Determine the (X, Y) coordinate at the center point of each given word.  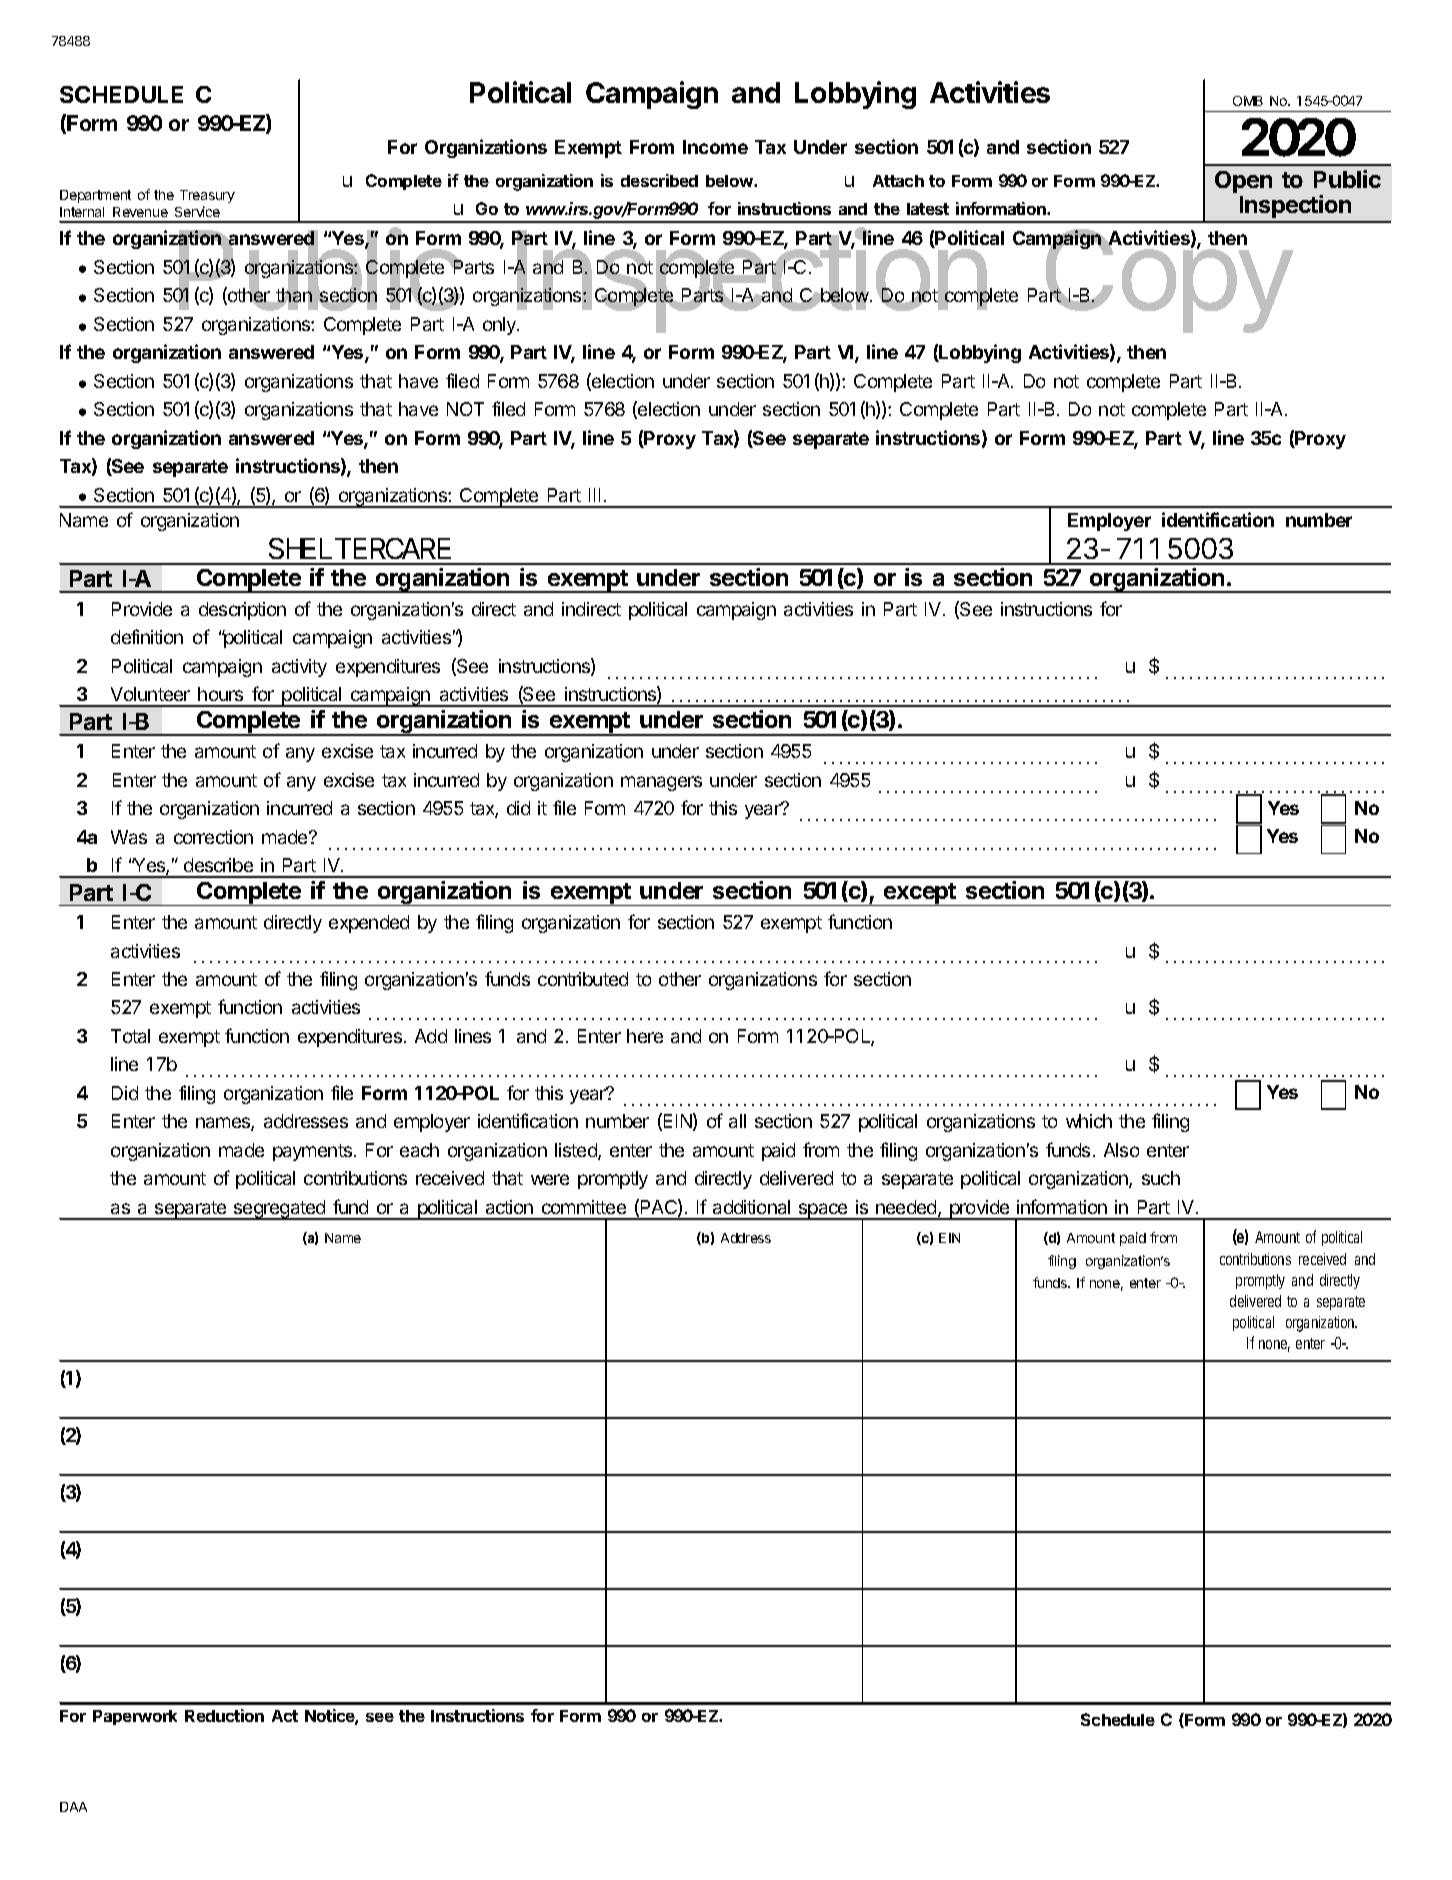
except (920, 894)
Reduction (224, 1715)
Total (130, 1036)
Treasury (207, 196)
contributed (583, 979)
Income (715, 147)
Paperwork (135, 1717)
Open (1243, 182)
